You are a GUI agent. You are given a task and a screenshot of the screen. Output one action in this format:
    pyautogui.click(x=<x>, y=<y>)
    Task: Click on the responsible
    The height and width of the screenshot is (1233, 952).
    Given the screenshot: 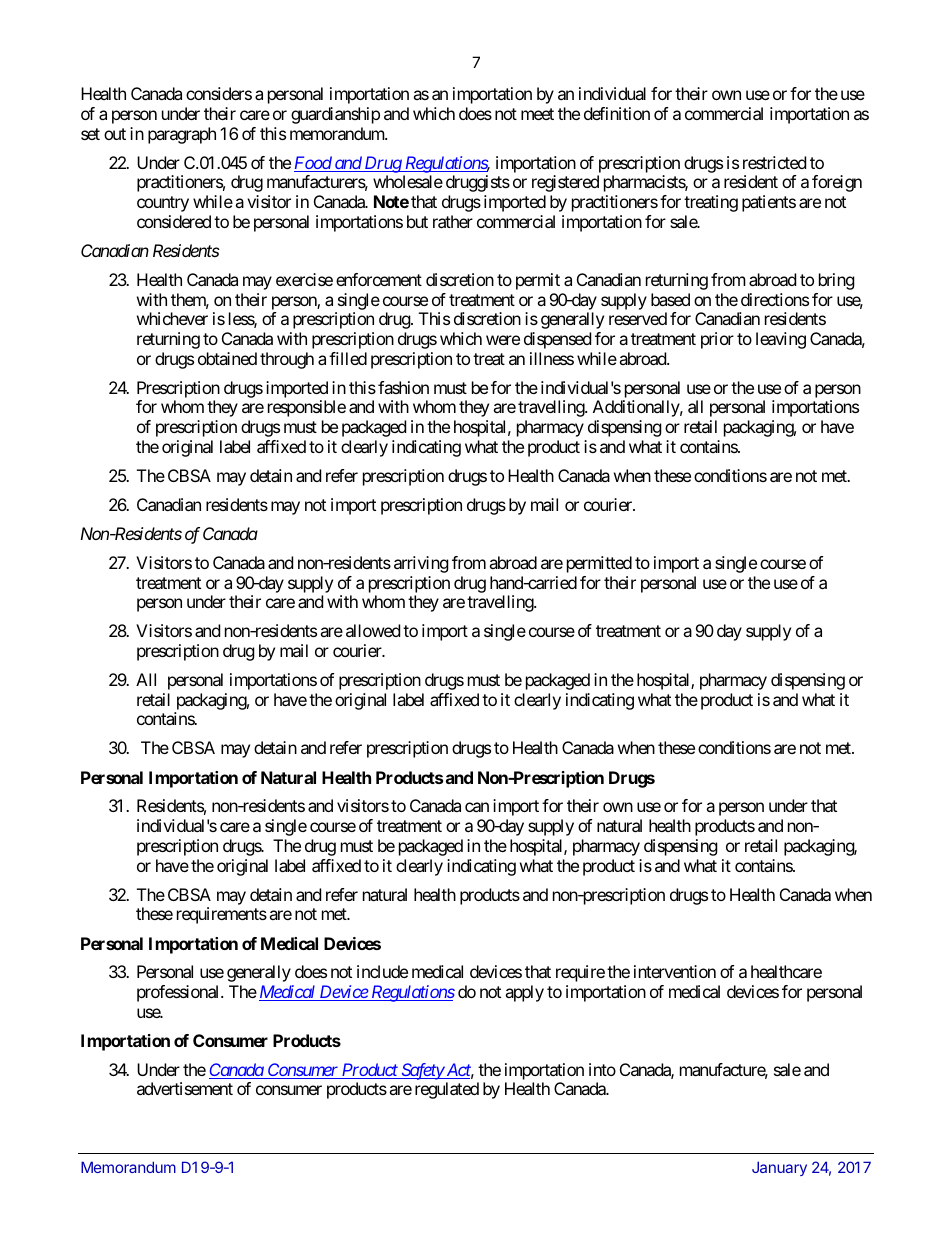 What is the action you would take?
    pyautogui.click(x=307, y=408)
